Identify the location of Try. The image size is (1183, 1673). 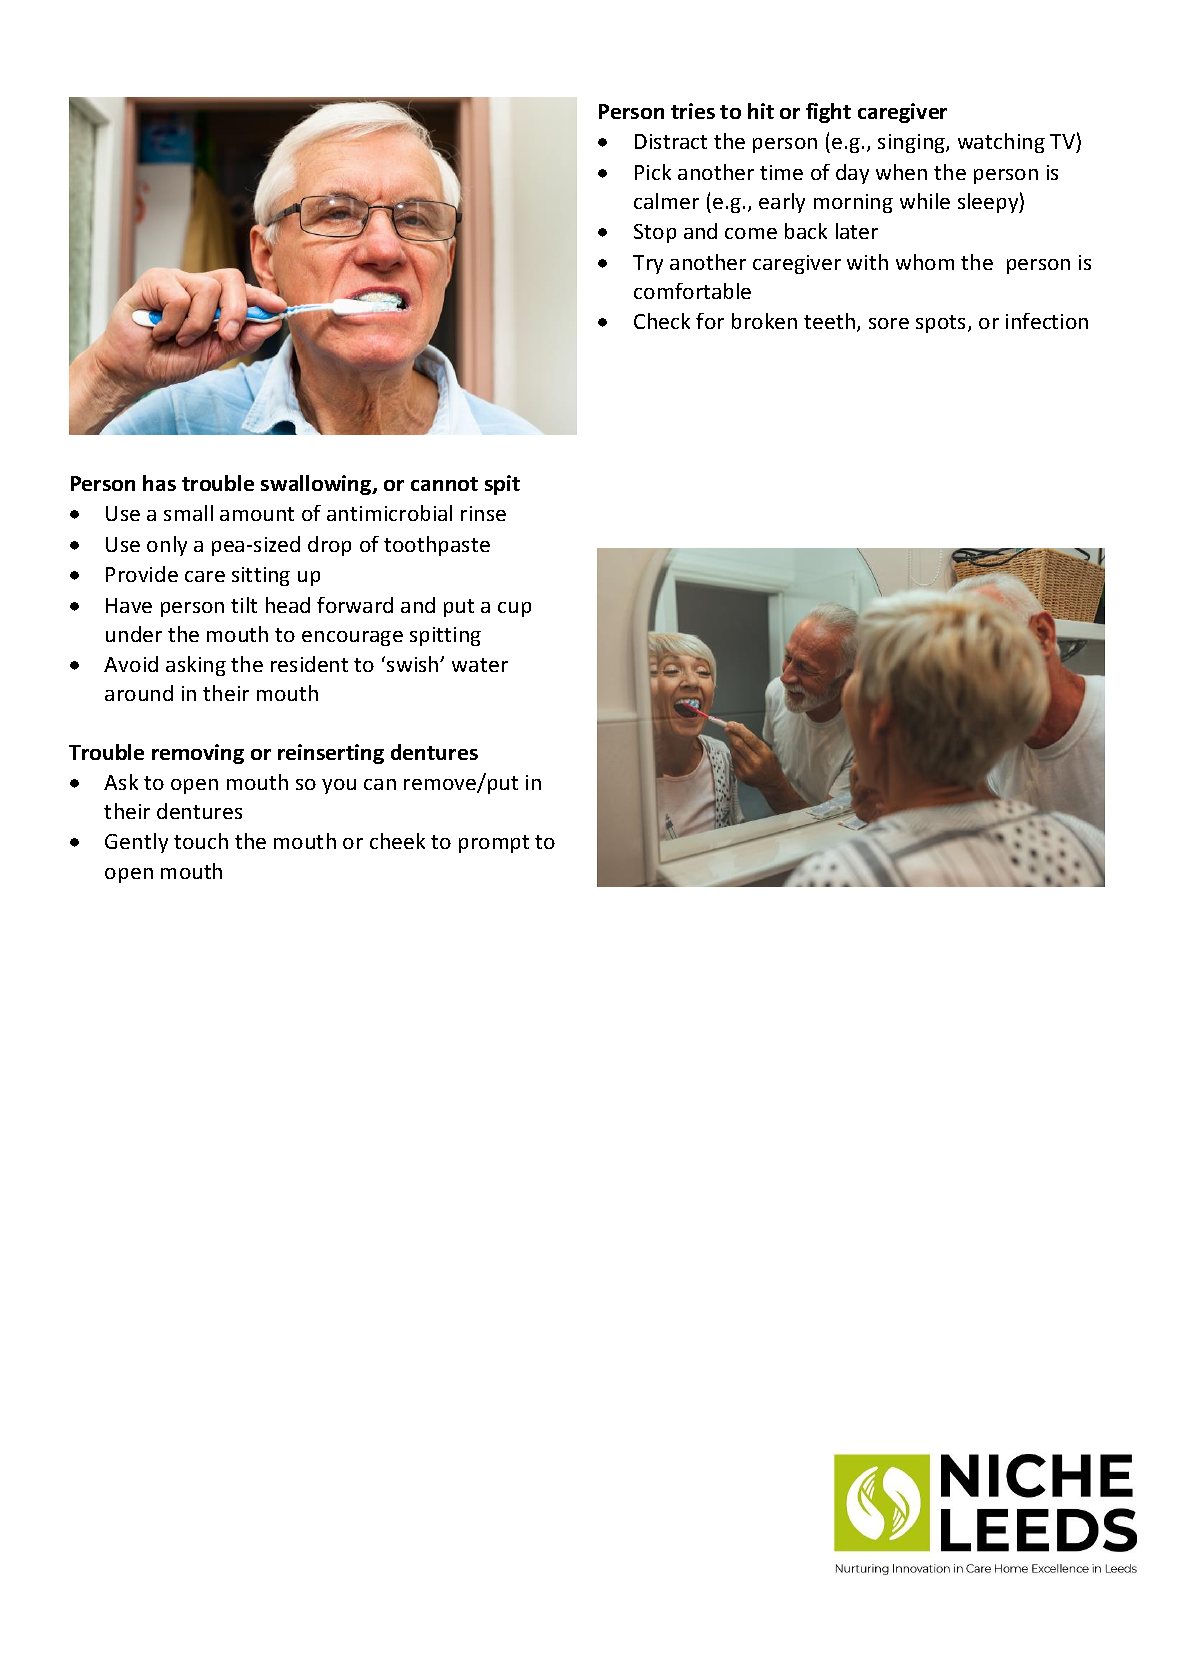
(648, 264).
